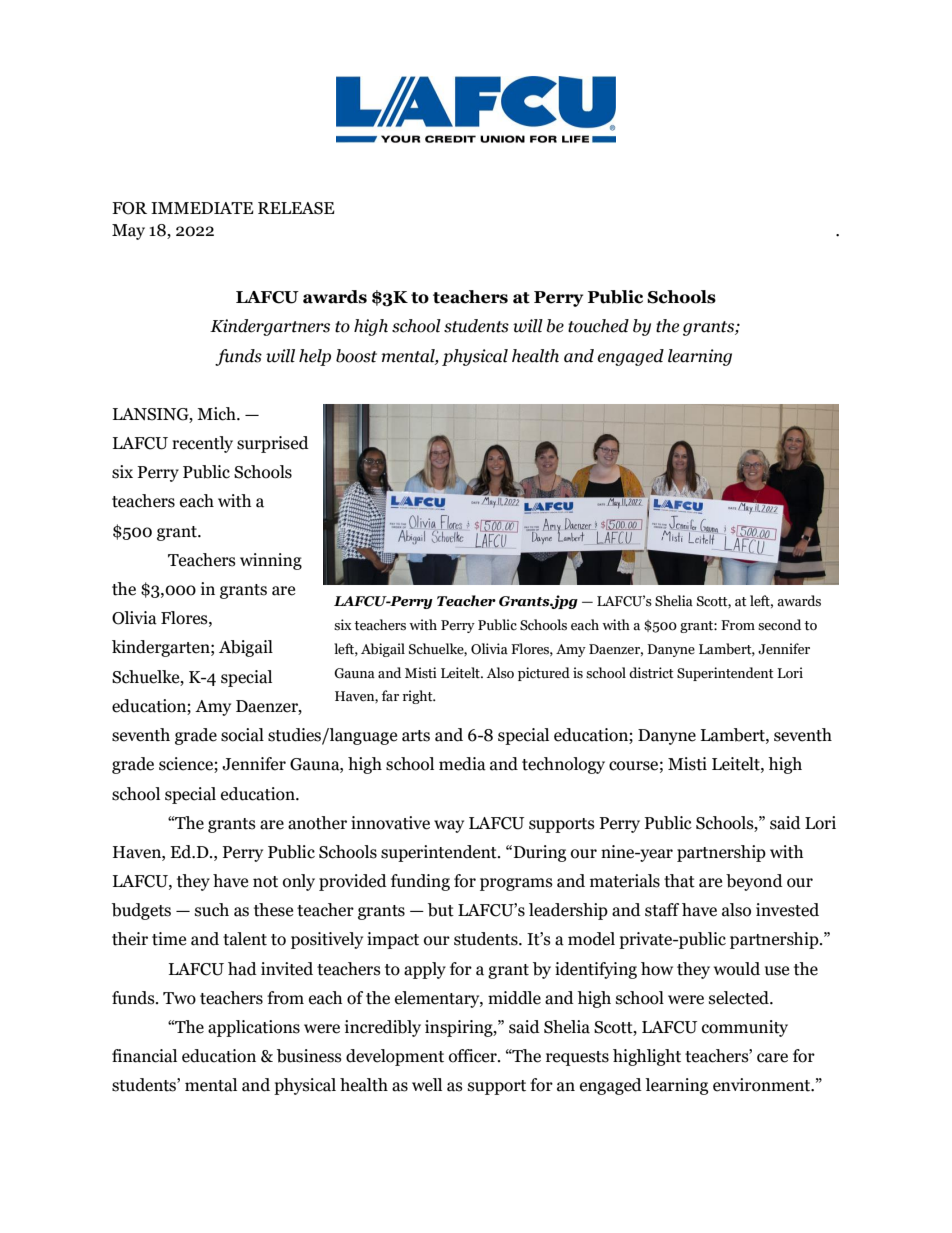 The image size is (952, 1233). Describe the element at coordinates (598, 326) in the screenshot. I see `touched` at that location.
